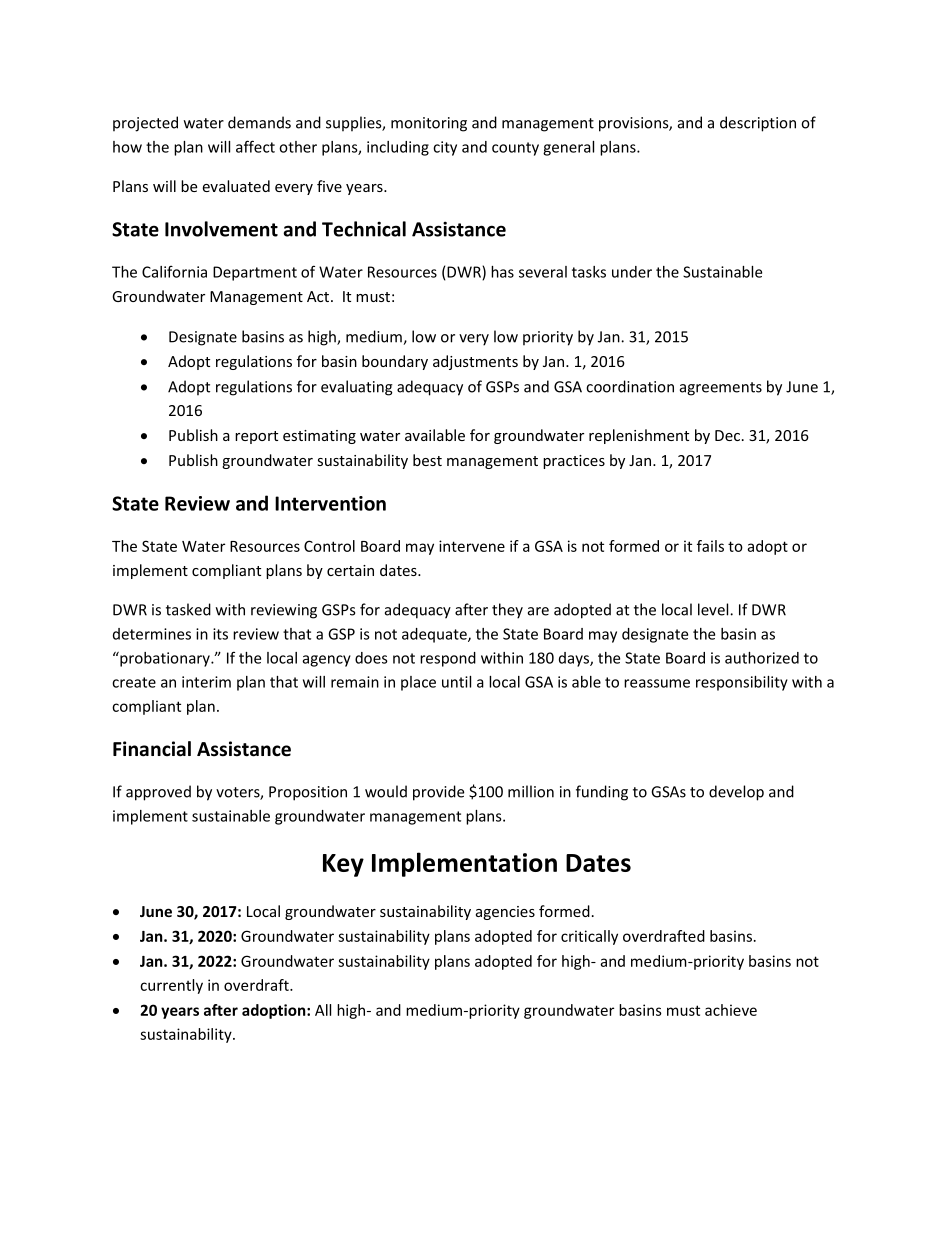 The width and height of the page is (952, 1233). I want to click on tasked, so click(188, 609).
